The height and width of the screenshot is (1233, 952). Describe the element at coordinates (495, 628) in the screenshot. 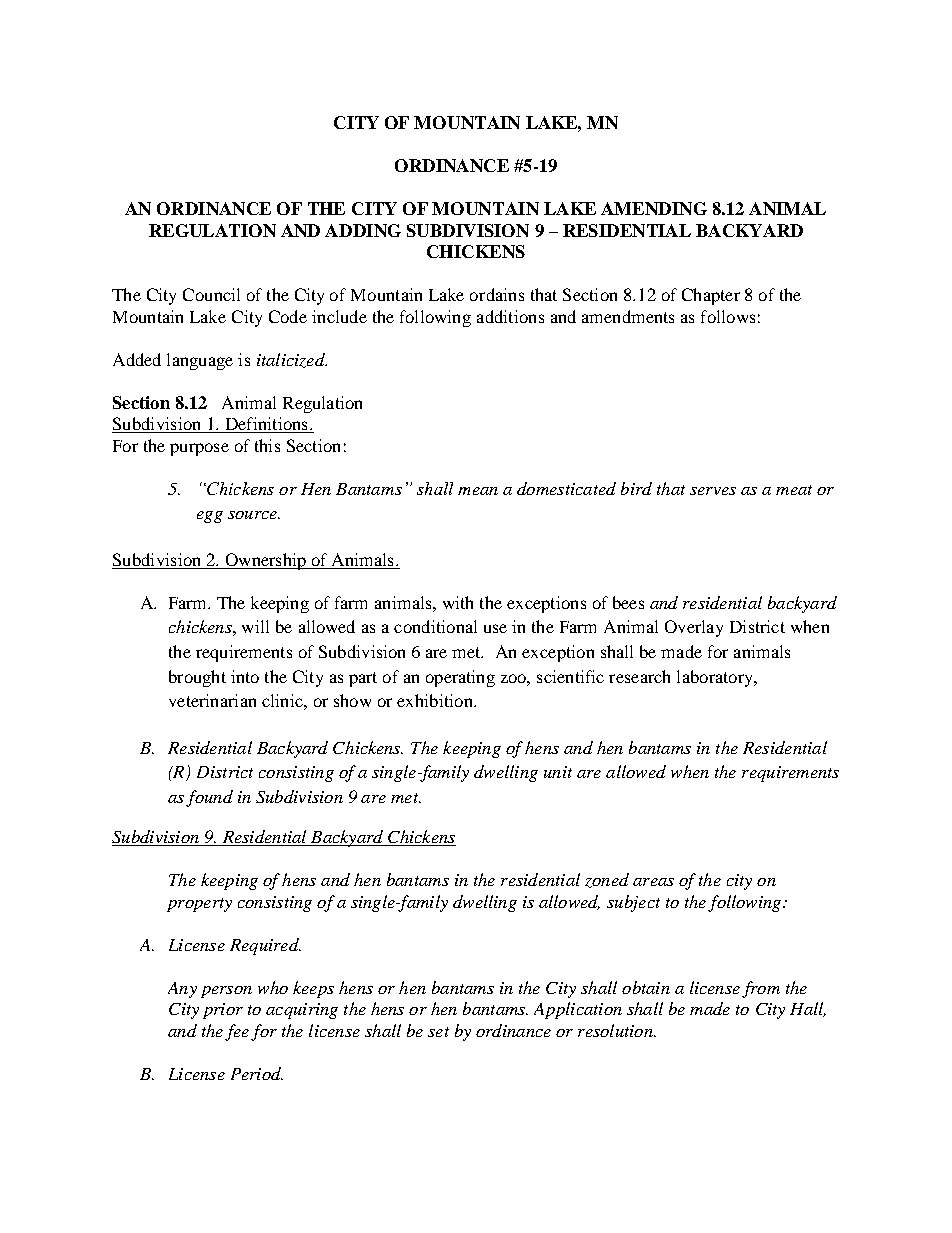

I see `use` at that location.
